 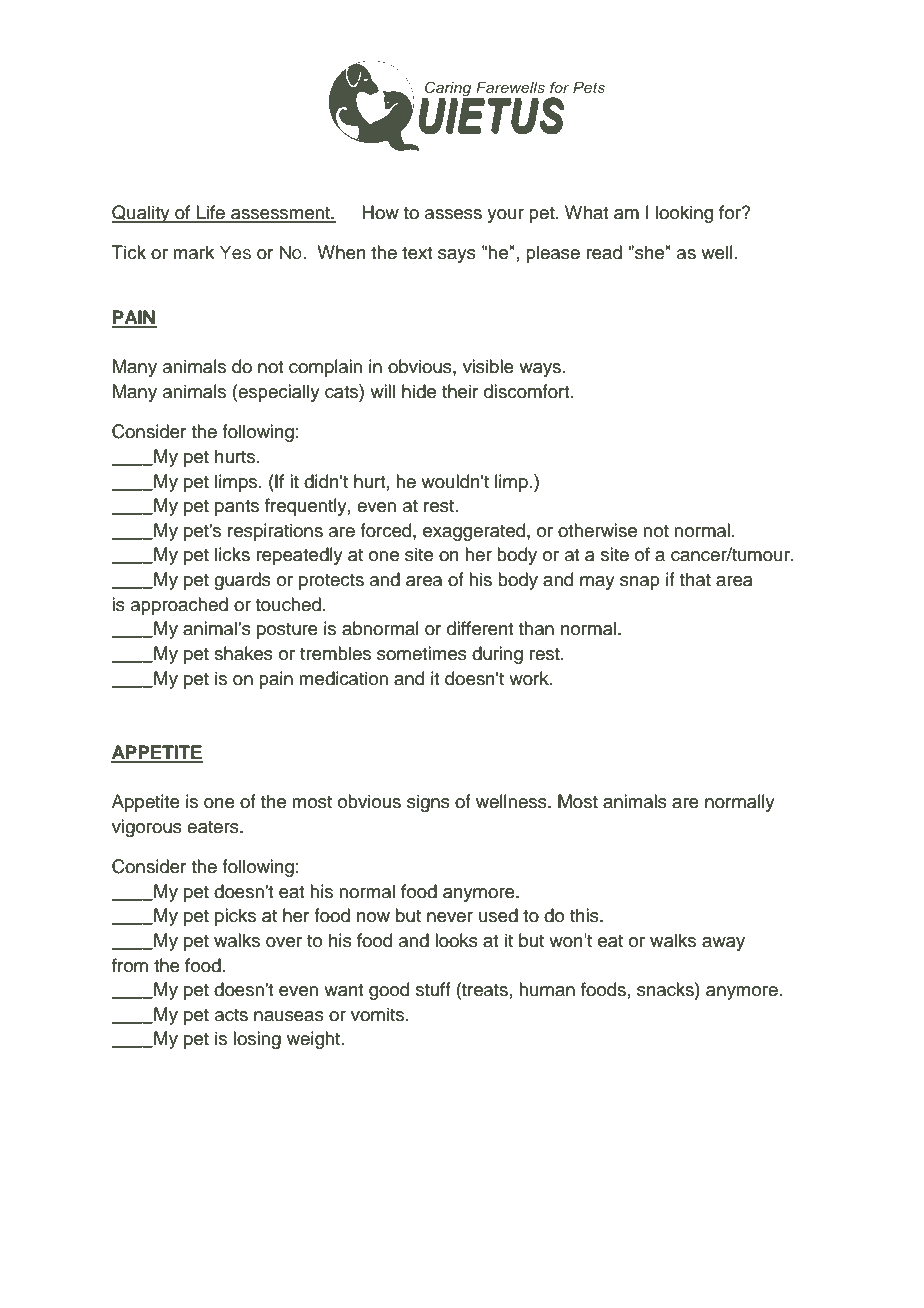 What do you see at coordinates (237, 508) in the document?
I see `pants` at bounding box center [237, 508].
